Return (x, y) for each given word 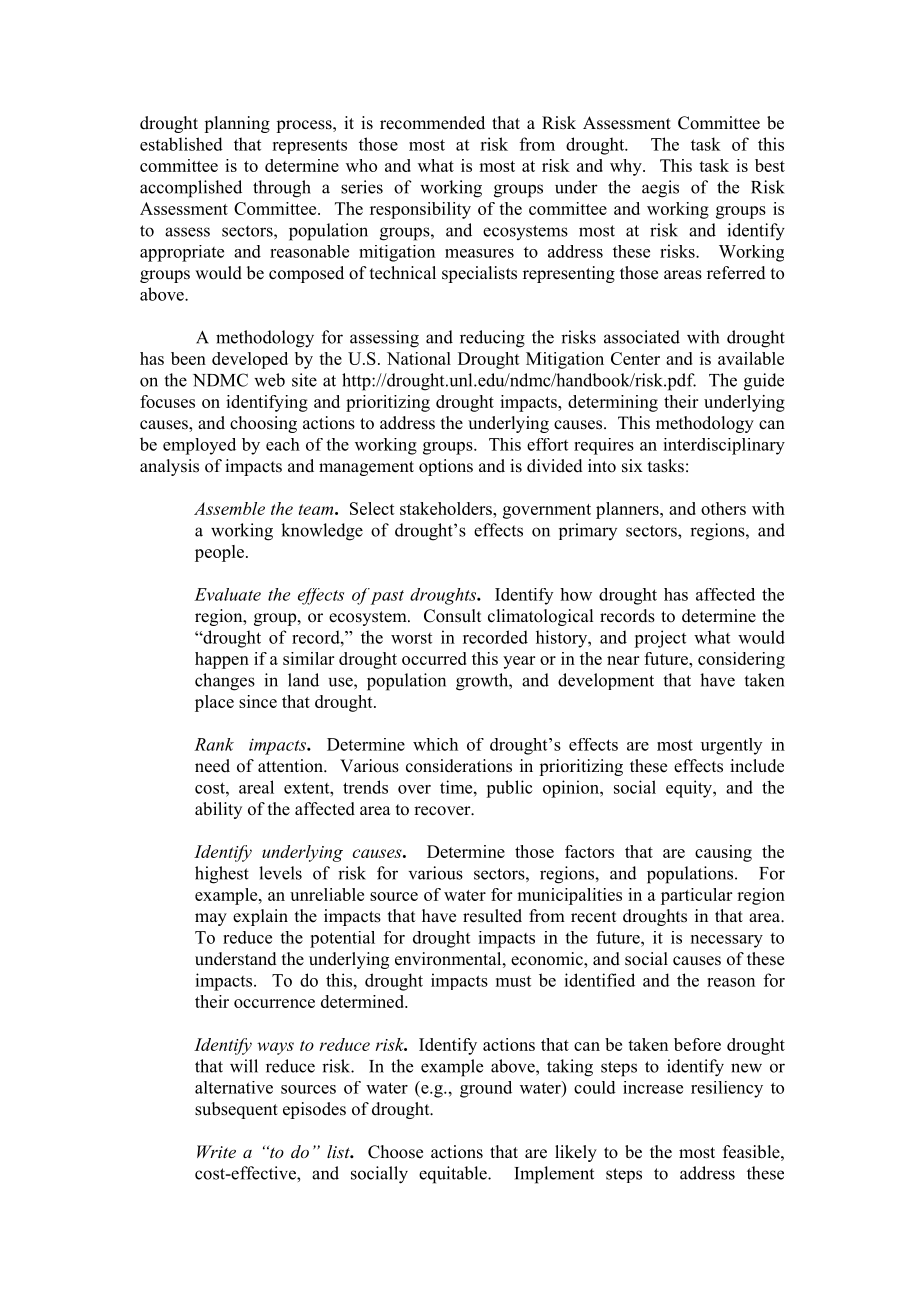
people (221, 553)
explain (260, 917)
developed (250, 360)
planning (237, 124)
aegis (660, 189)
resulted (492, 916)
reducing (492, 339)
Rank (214, 744)
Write (216, 1151)
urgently (731, 746)
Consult (452, 616)
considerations (459, 766)
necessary (727, 941)
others (723, 508)
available (751, 358)
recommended (432, 123)
